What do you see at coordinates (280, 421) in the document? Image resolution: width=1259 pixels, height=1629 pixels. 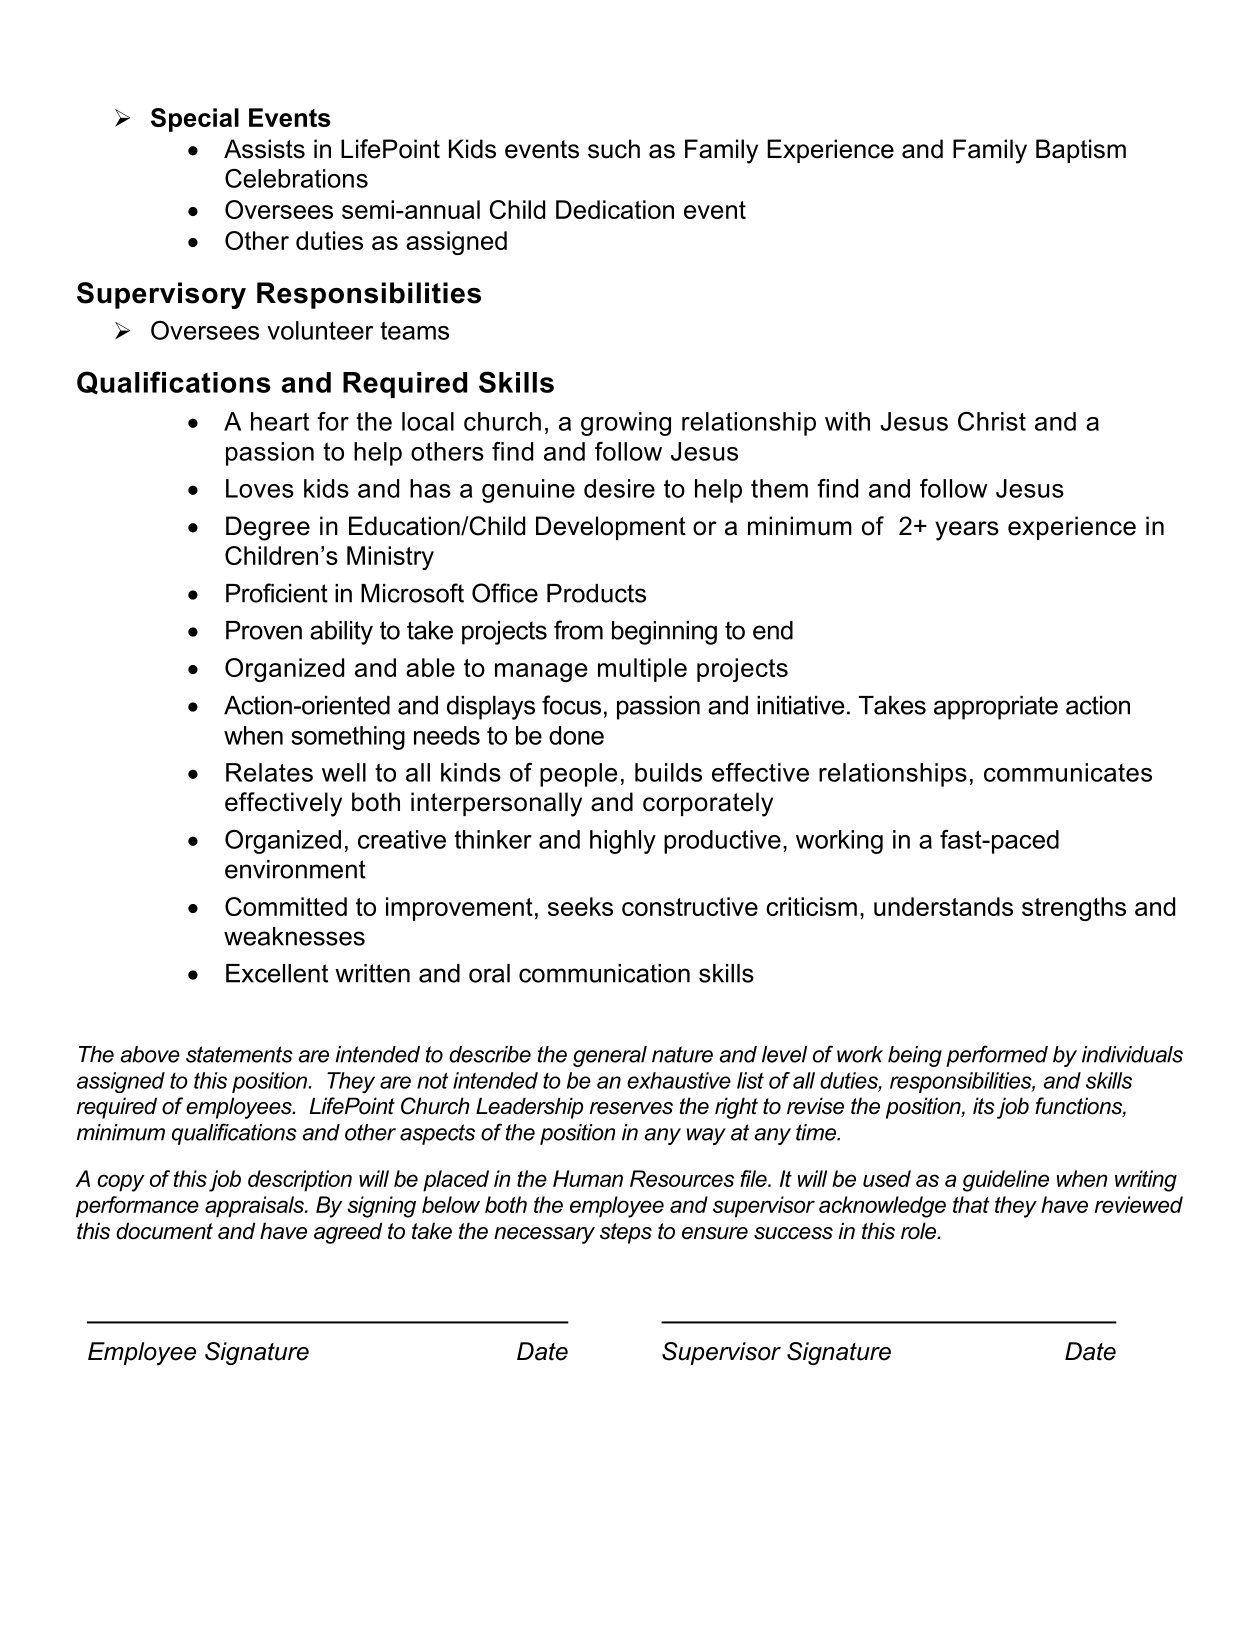 I see `heart` at bounding box center [280, 421].
